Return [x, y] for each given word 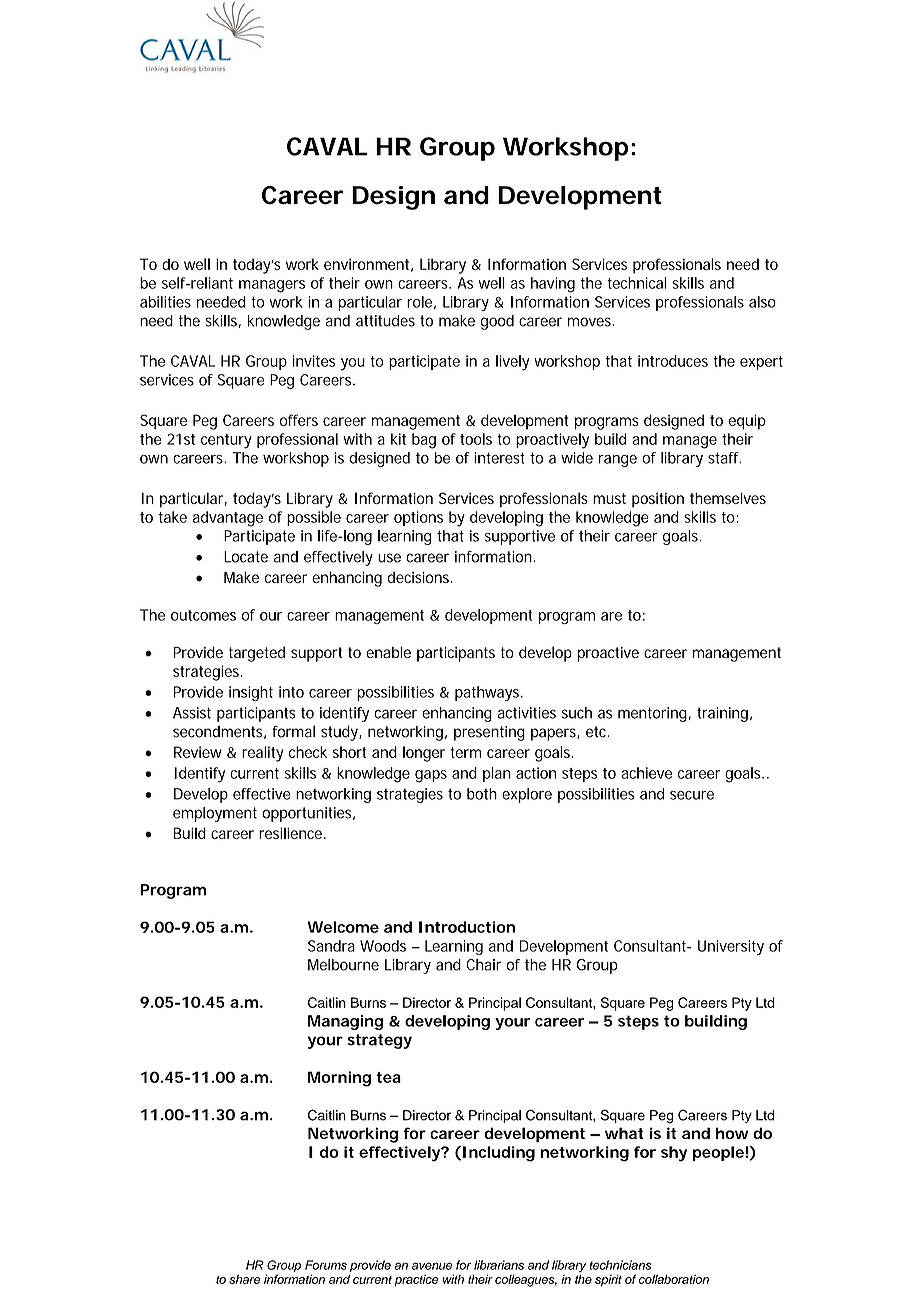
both [482, 794]
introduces [673, 361]
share [245, 1279]
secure [692, 795]
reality [262, 754]
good [497, 322]
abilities [165, 302]
